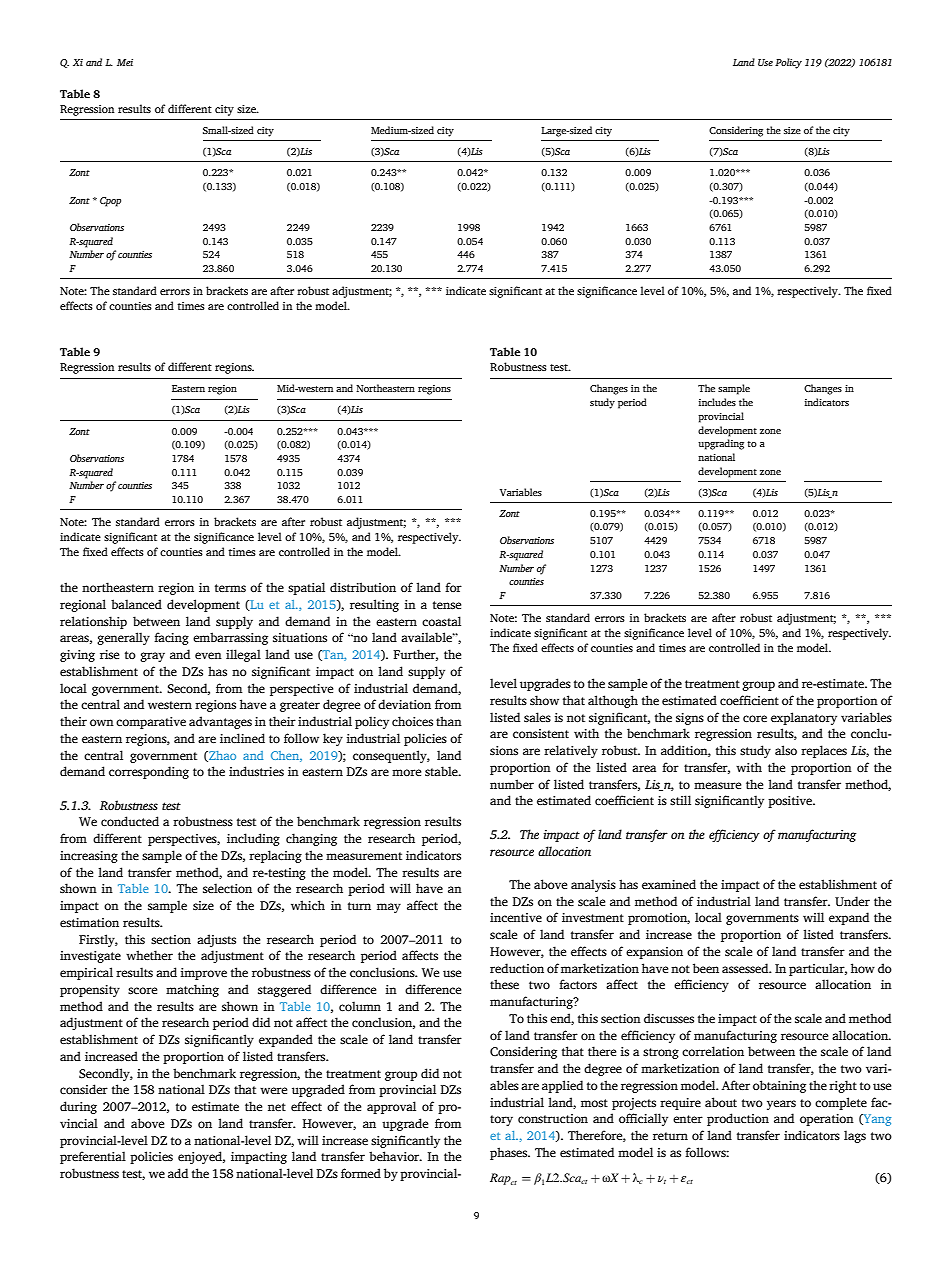 The height and width of the screenshot is (1270, 952). Describe the element at coordinates (721, 444) in the screenshot. I see `upgrading` at that location.
